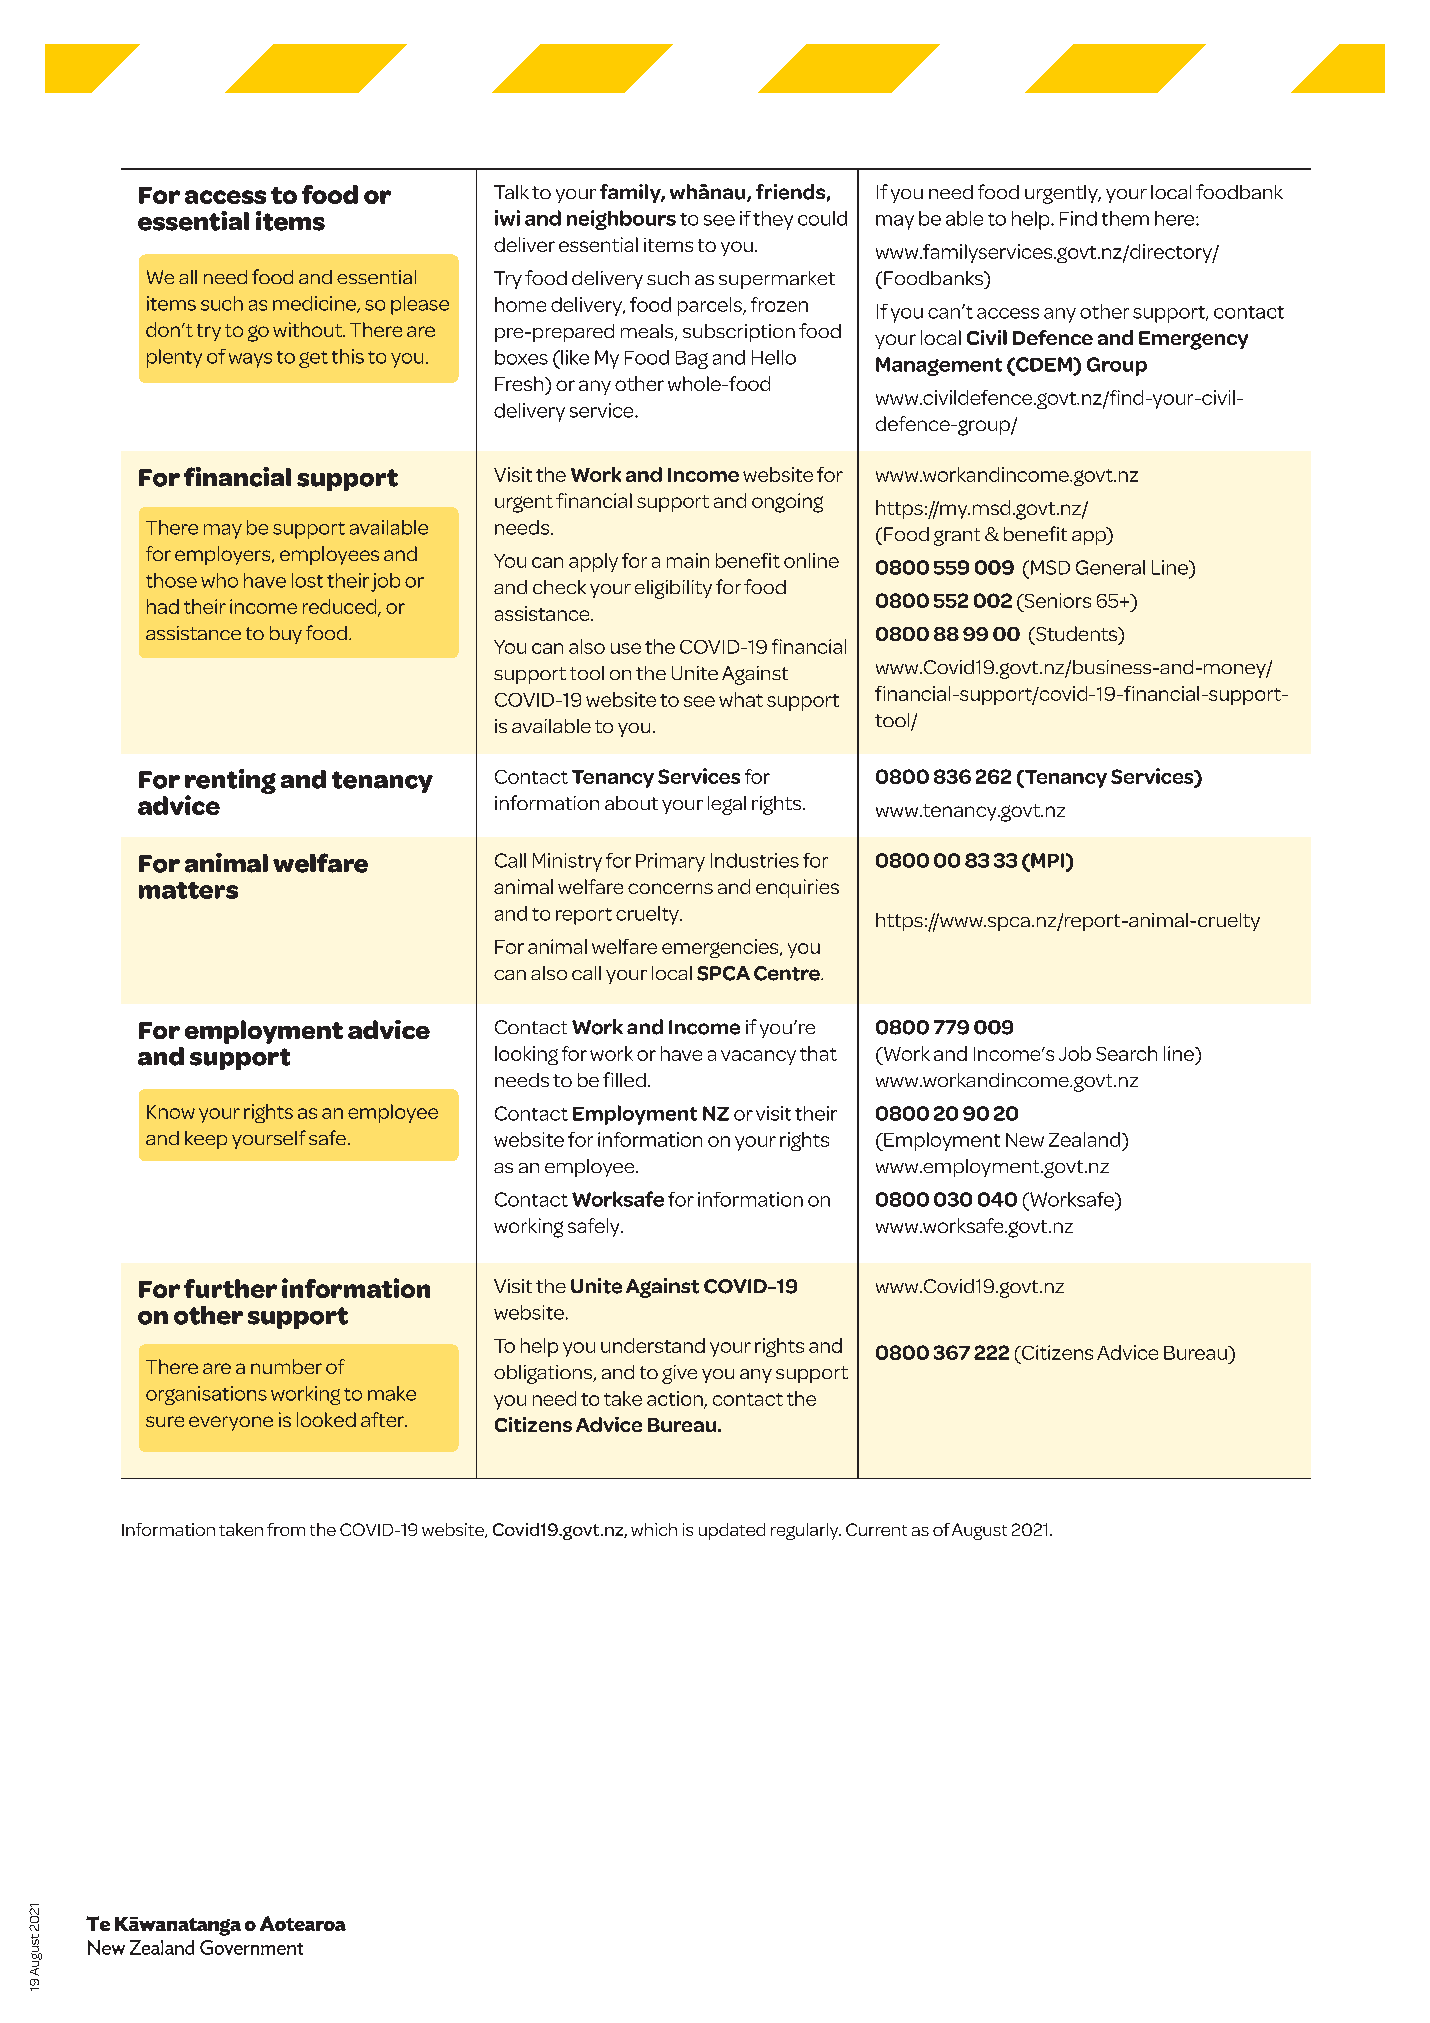 The height and width of the screenshot is (2023, 1430). What do you see at coordinates (315, 304) in the screenshot?
I see `medicine` at bounding box center [315, 304].
